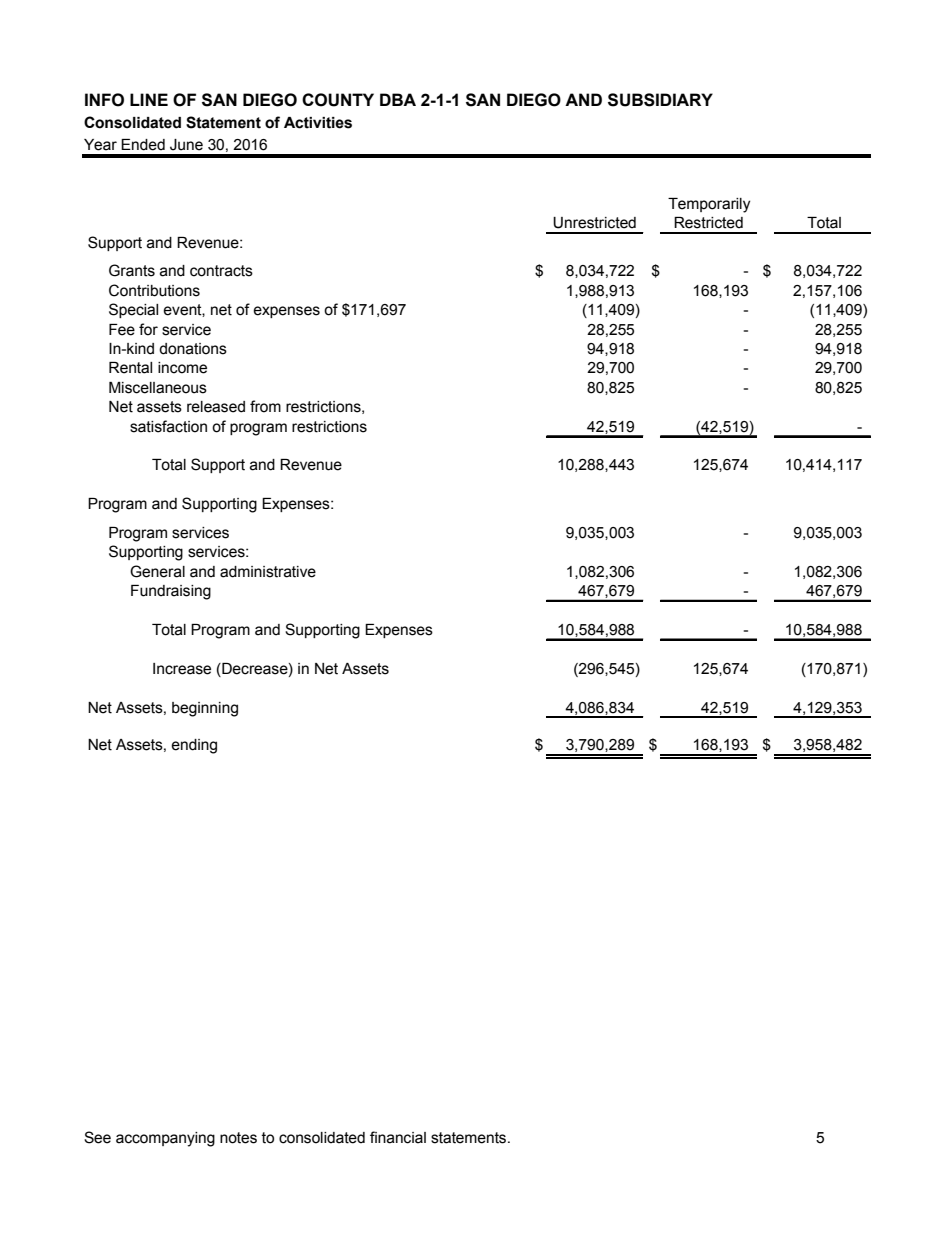 The height and width of the page is (1233, 952). I want to click on June, so click(186, 145).
